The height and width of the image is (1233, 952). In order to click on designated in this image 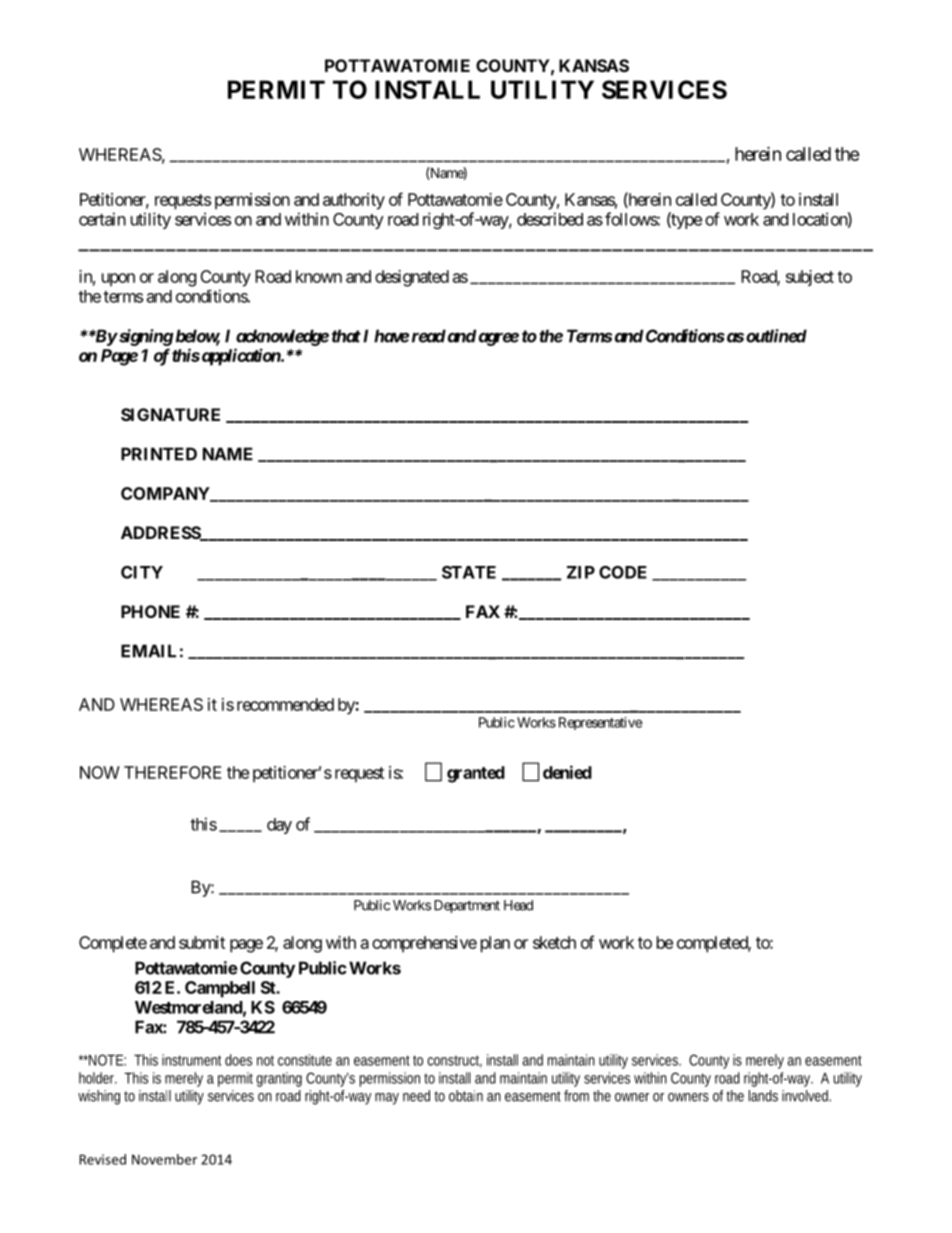, I will do `click(412, 278)`.
